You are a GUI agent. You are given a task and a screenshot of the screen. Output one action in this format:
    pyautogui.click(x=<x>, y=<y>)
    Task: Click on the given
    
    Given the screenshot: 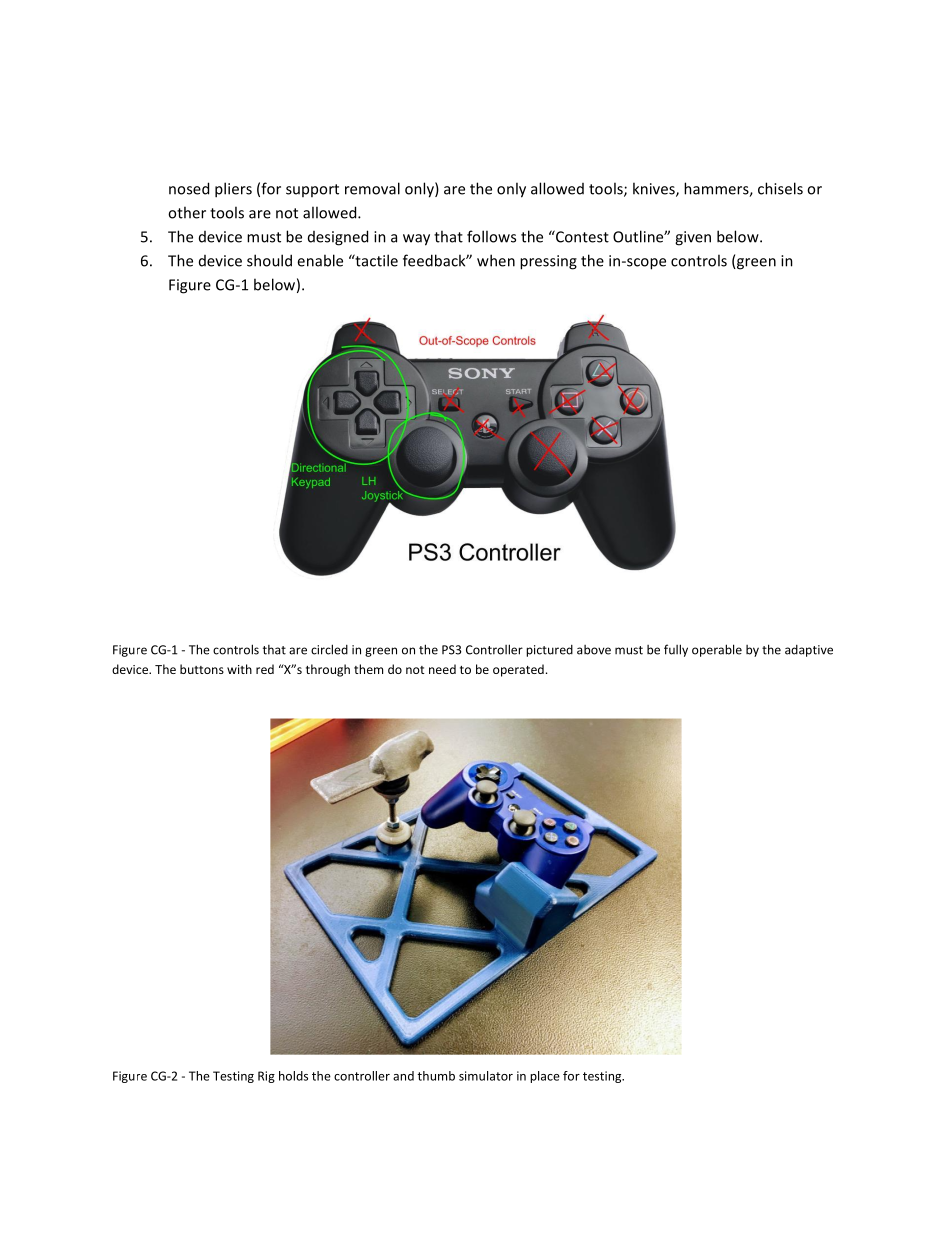 What is the action you would take?
    pyautogui.click(x=693, y=238)
